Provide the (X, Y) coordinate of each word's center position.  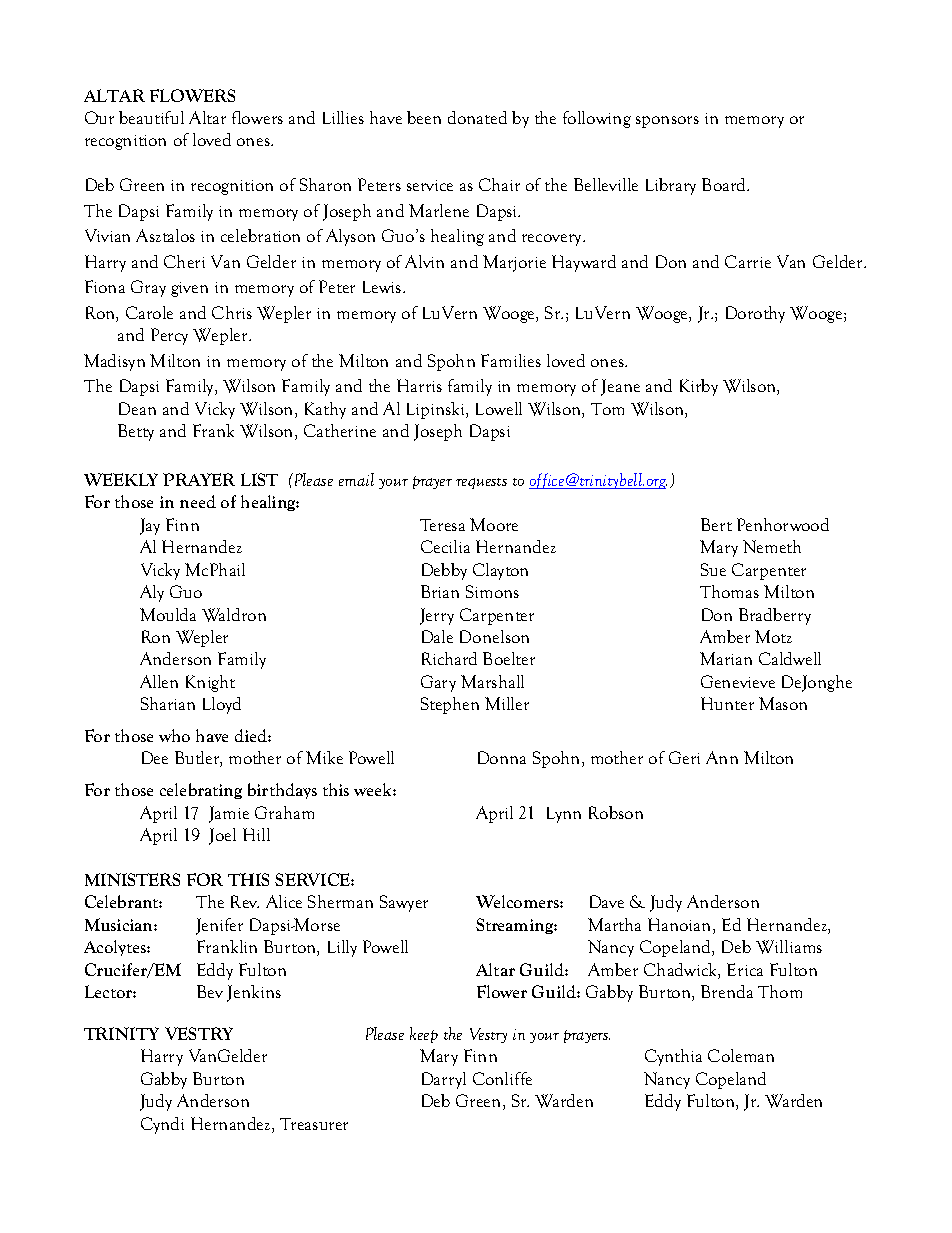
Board (725, 184)
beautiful (151, 117)
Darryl (444, 1080)
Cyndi (162, 1125)
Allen (159, 681)
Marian (726, 658)
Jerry (437, 616)
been (424, 117)
